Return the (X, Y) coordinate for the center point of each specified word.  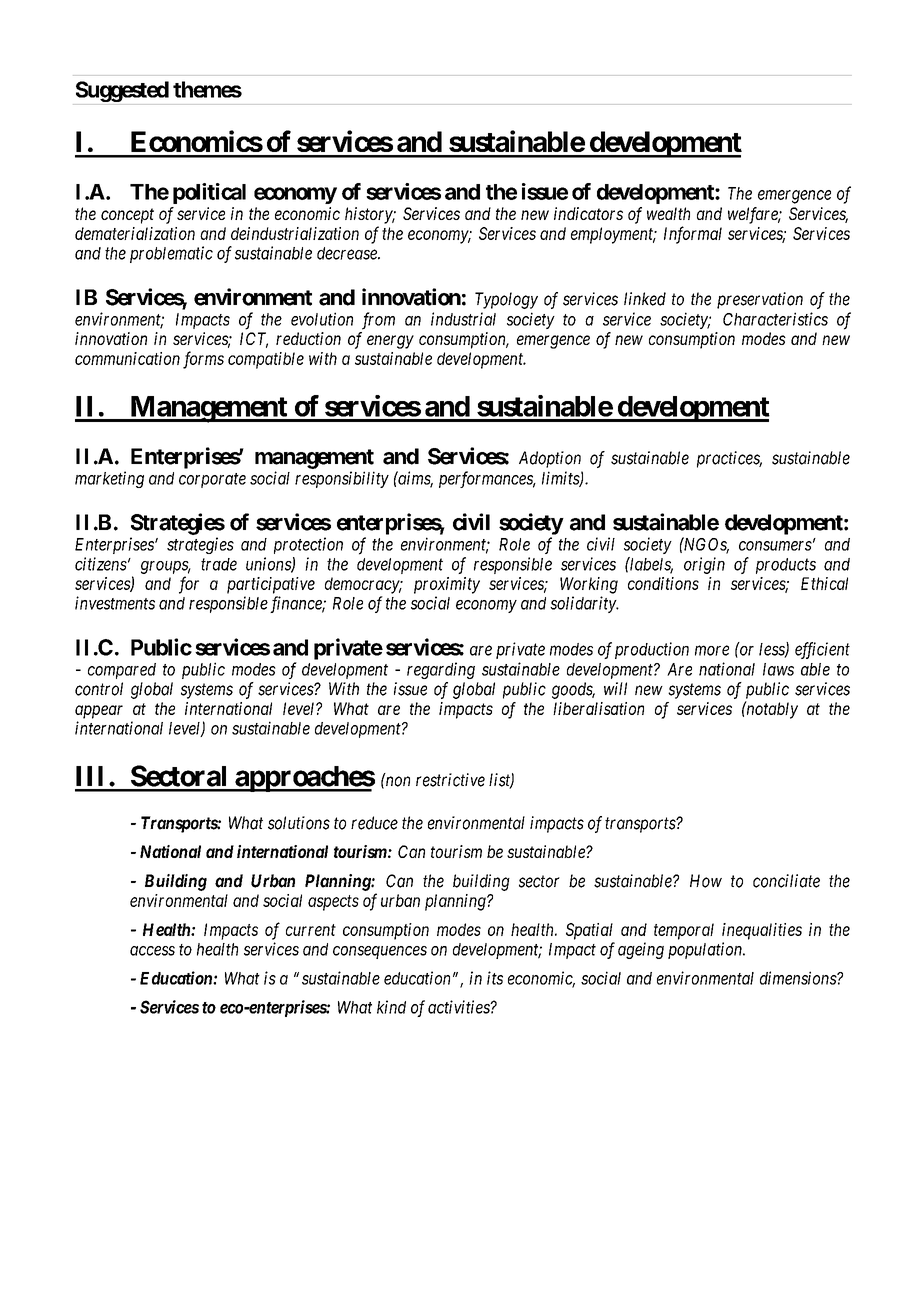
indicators (588, 213)
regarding (441, 670)
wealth (668, 213)
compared (122, 671)
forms (203, 360)
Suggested (122, 91)
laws (778, 669)
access (152, 951)
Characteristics (775, 319)
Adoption (550, 459)
